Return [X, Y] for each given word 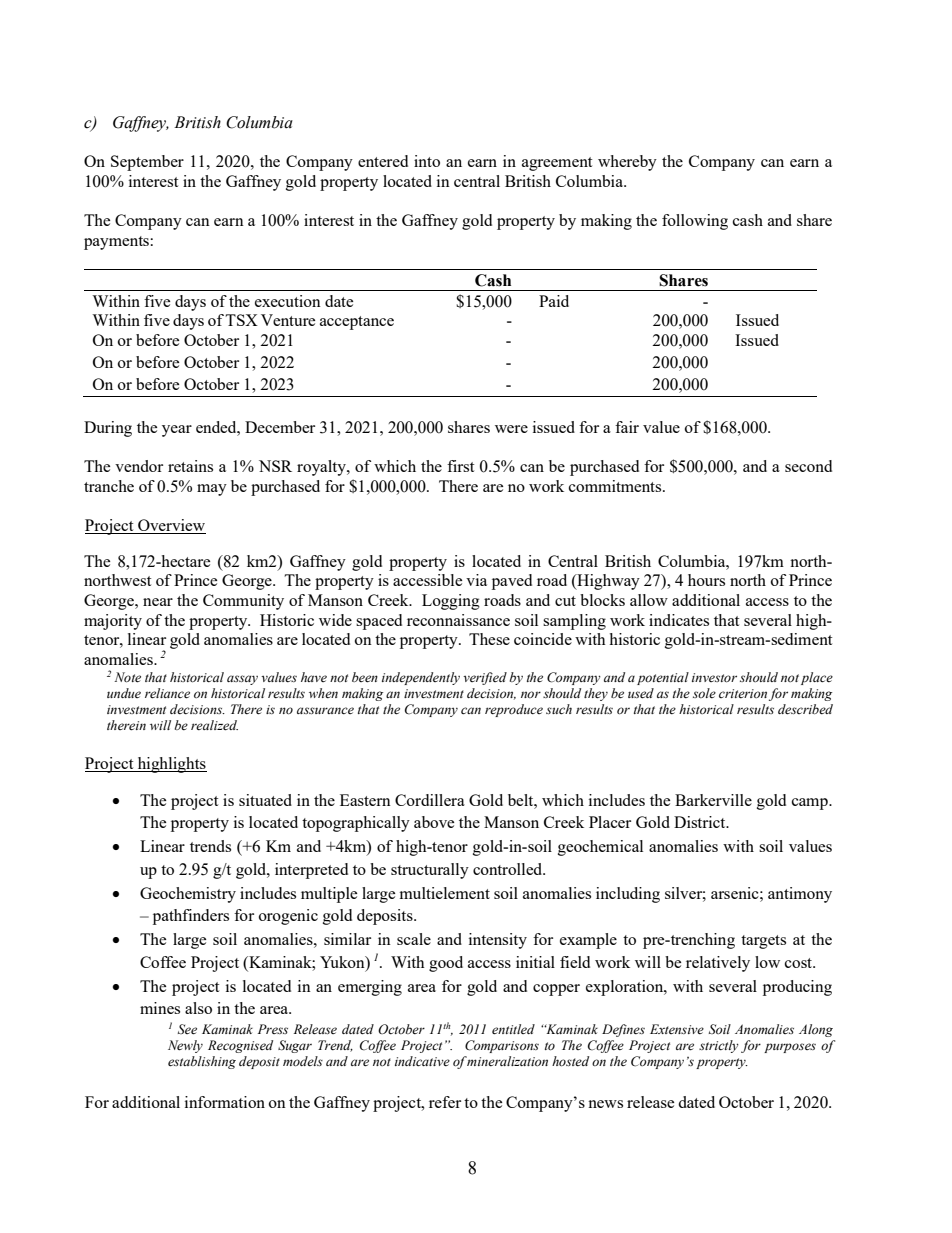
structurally [430, 871]
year [177, 431]
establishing [202, 1062]
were [511, 429]
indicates [679, 620]
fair [627, 427]
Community [243, 602]
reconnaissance [458, 620]
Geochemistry [188, 895]
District [701, 822]
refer [445, 1102]
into [427, 161]
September [147, 163]
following [695, 222]
